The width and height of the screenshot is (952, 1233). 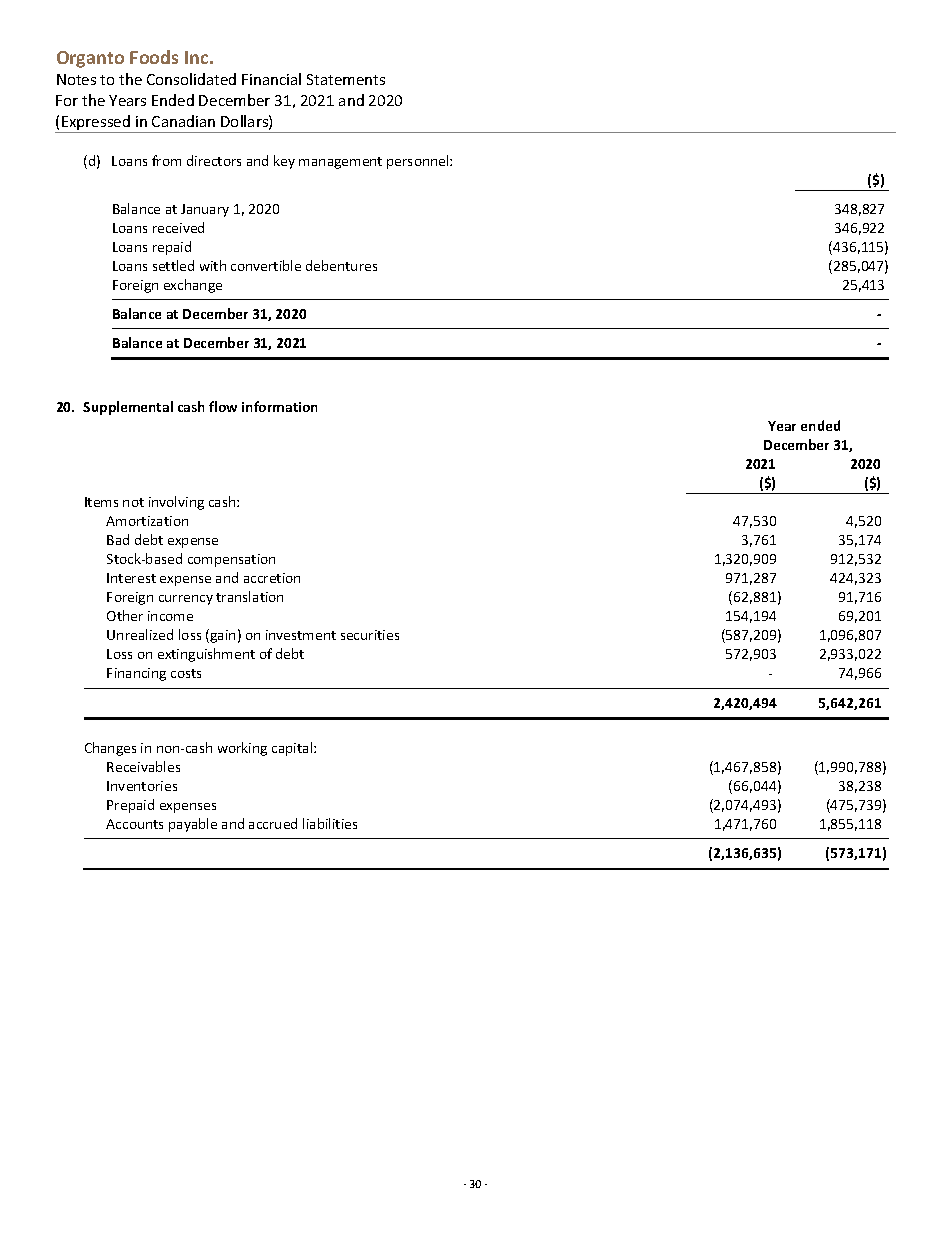 I want to click on liabilities, so click(x=330, y=823).
